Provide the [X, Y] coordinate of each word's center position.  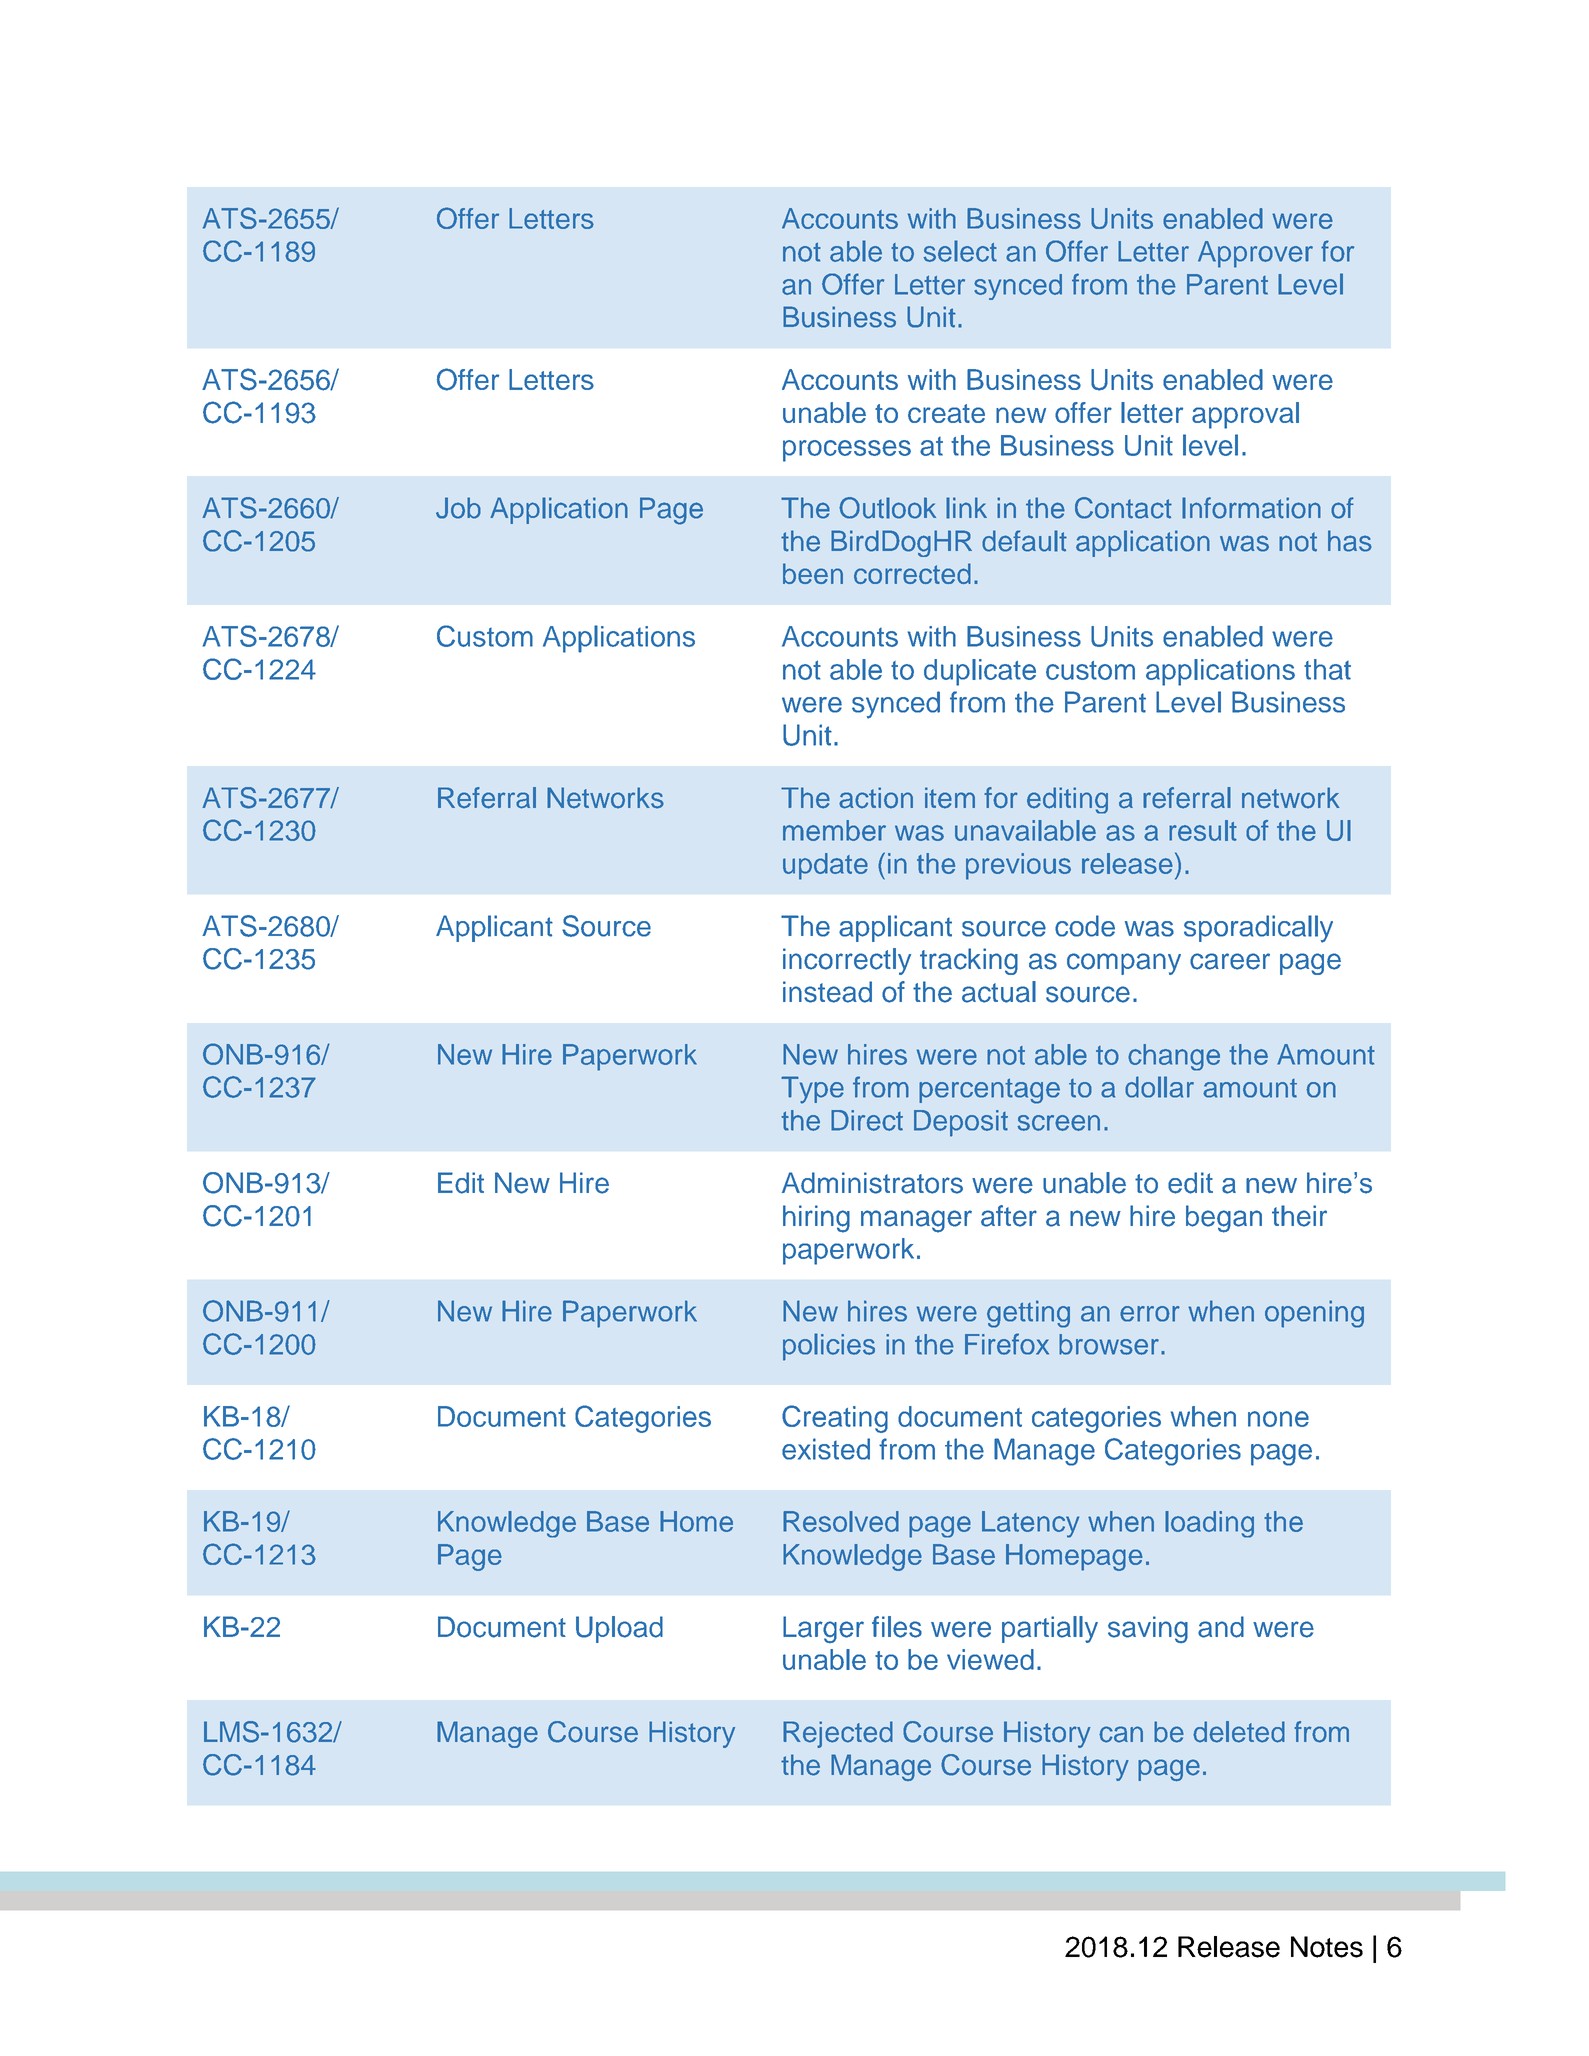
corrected [912, 573]
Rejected [838, 1734]
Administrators [872, 1183]
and [1221, 1627]
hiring [816, 1219]
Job [458, 508]
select [960, 251]
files [897, 1627]
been [813, 573]
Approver [1255, 254]
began [1224, 1219]
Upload [619, 1629]
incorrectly [847, 961]
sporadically [1258, 929]
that [1327, 669]
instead [827, 992]
